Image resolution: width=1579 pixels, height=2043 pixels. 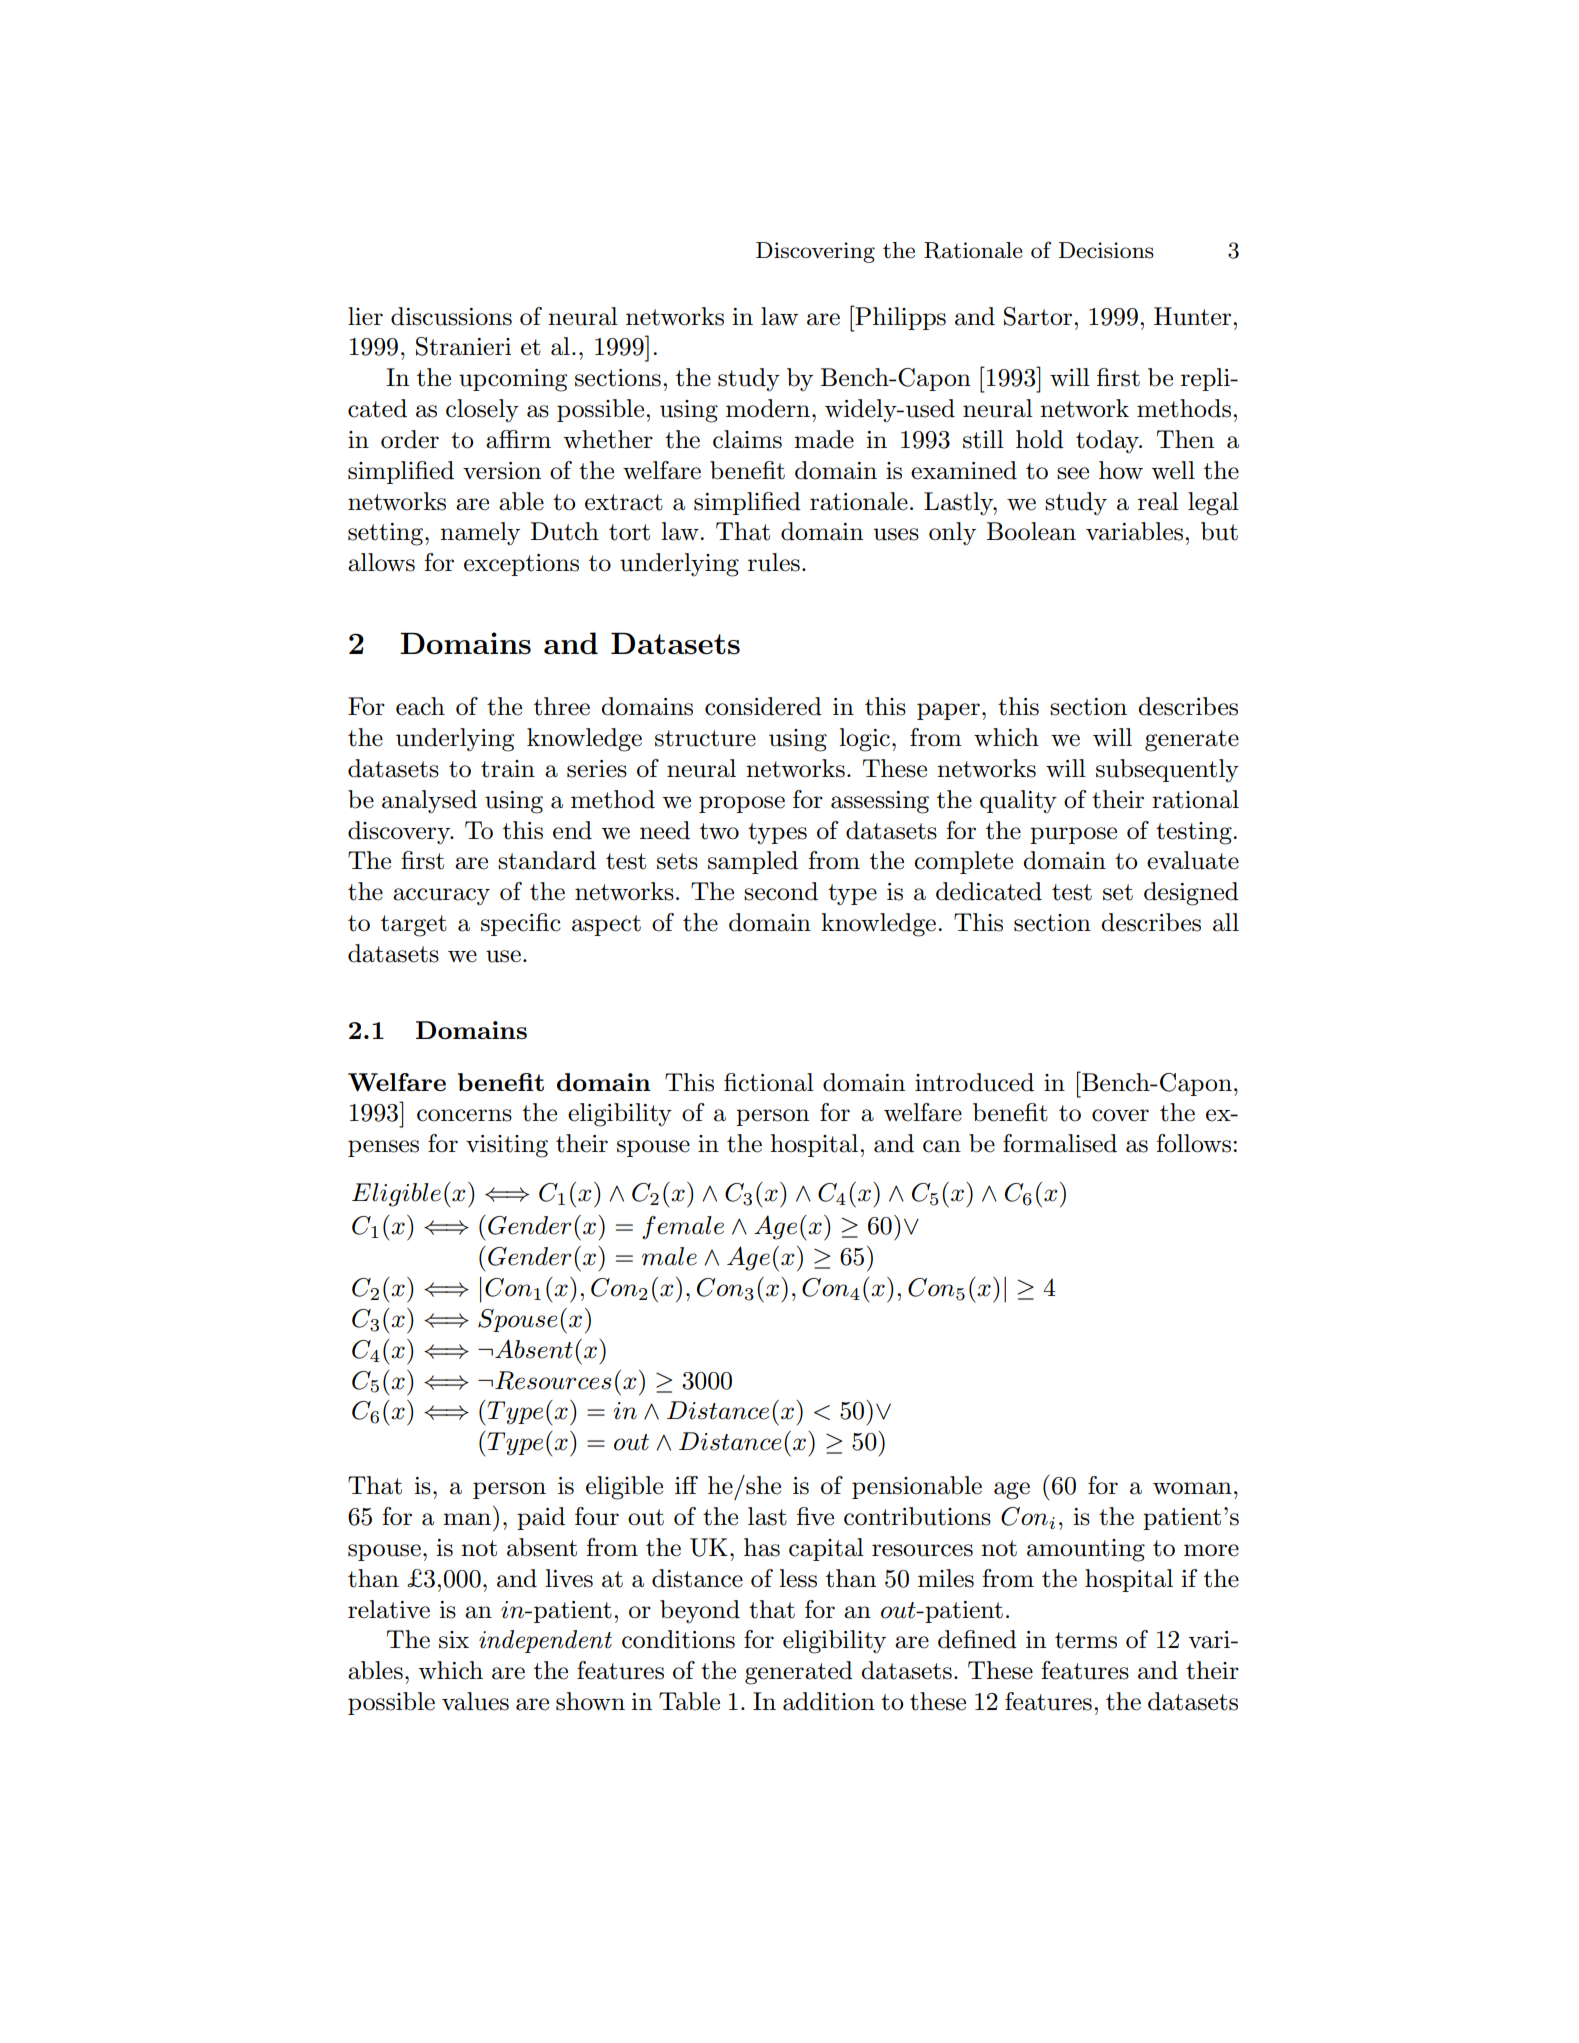 What do you see at coordinates (781, 891) in the image?
I see `second` at bounding box center [781, 891].
